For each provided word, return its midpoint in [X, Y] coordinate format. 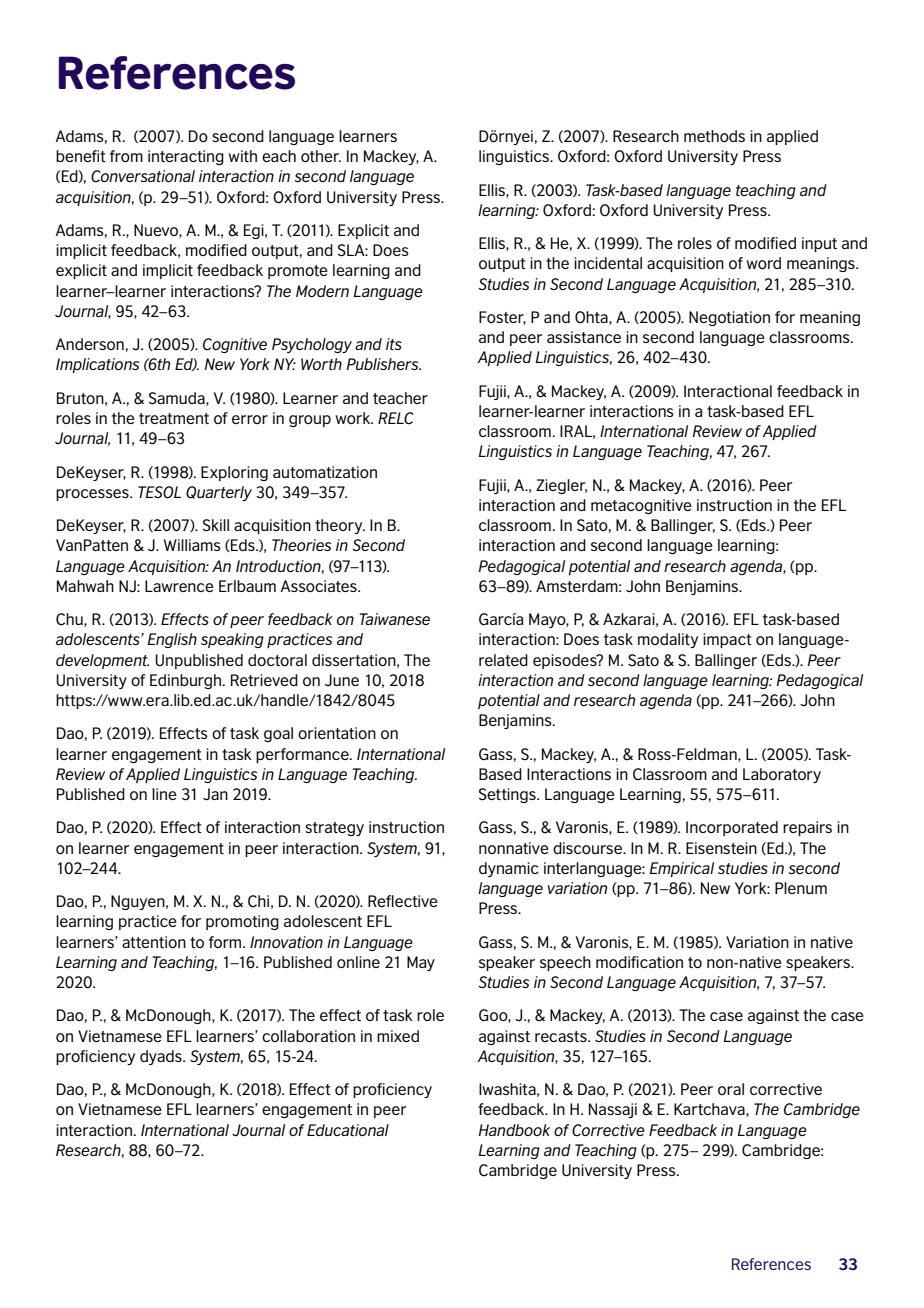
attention [154, 942]
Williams [192, 545]
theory [340, 526]
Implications [97, 365]
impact [727, 640]
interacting [186, 157]
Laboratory [782, 775]
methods [714, 136]
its [394, 344]
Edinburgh [187, 681]
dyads [162, 1057]
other [321, 156]
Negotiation [729, 318]
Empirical [681, 869]
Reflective [403, 901]
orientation [337, 733]
